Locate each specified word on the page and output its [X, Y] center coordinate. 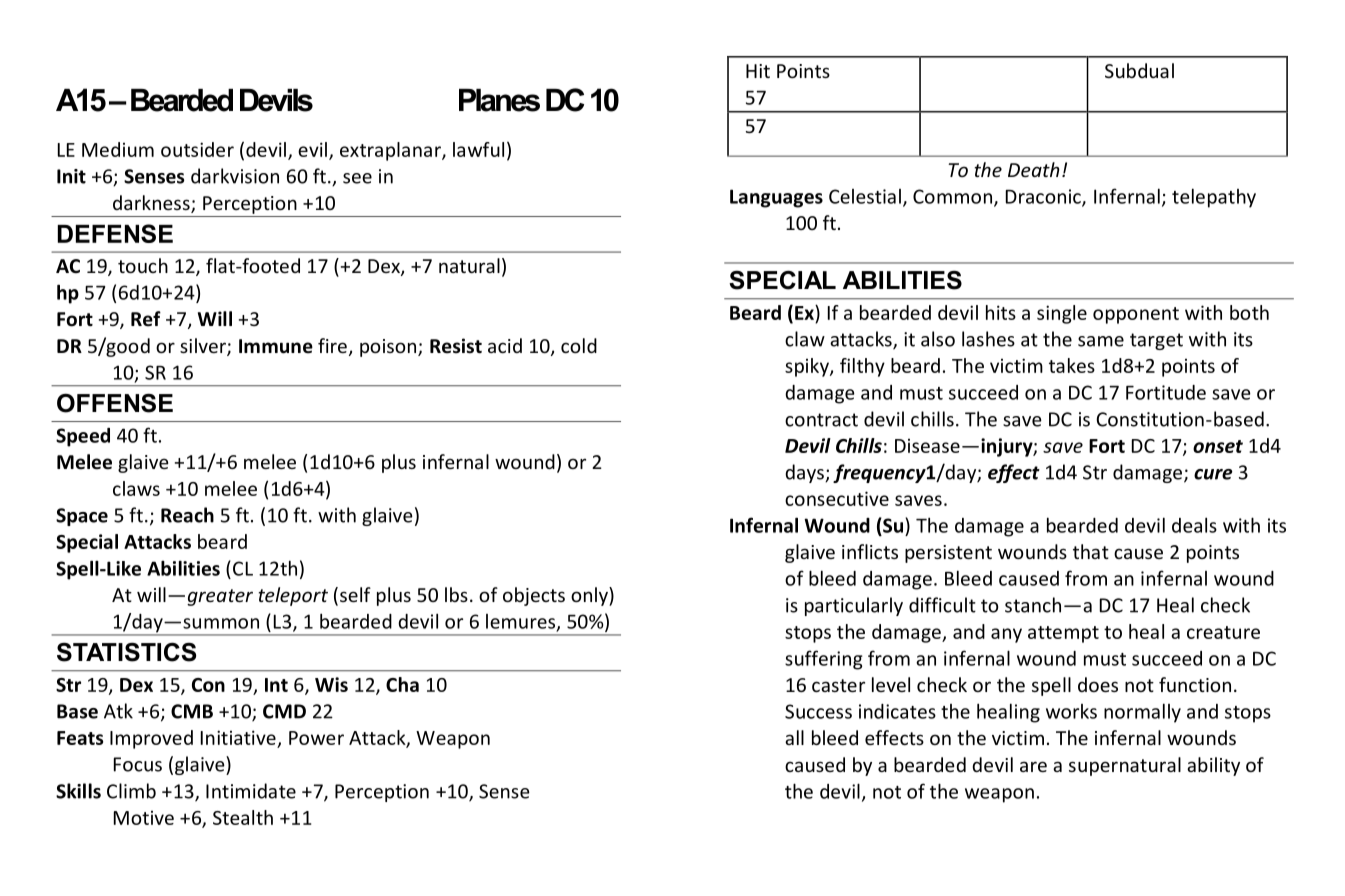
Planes [499, 100]
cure [1213, 474]
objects [534, 596]
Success [818, 711]
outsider [197, 149]
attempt [1063, 634]
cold [579, 345]
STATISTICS [126, 652]
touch [143, 265]
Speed [83, 437]
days [805, 473]
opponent [1136, 315]
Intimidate [251, 791]
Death [1034, 169]
